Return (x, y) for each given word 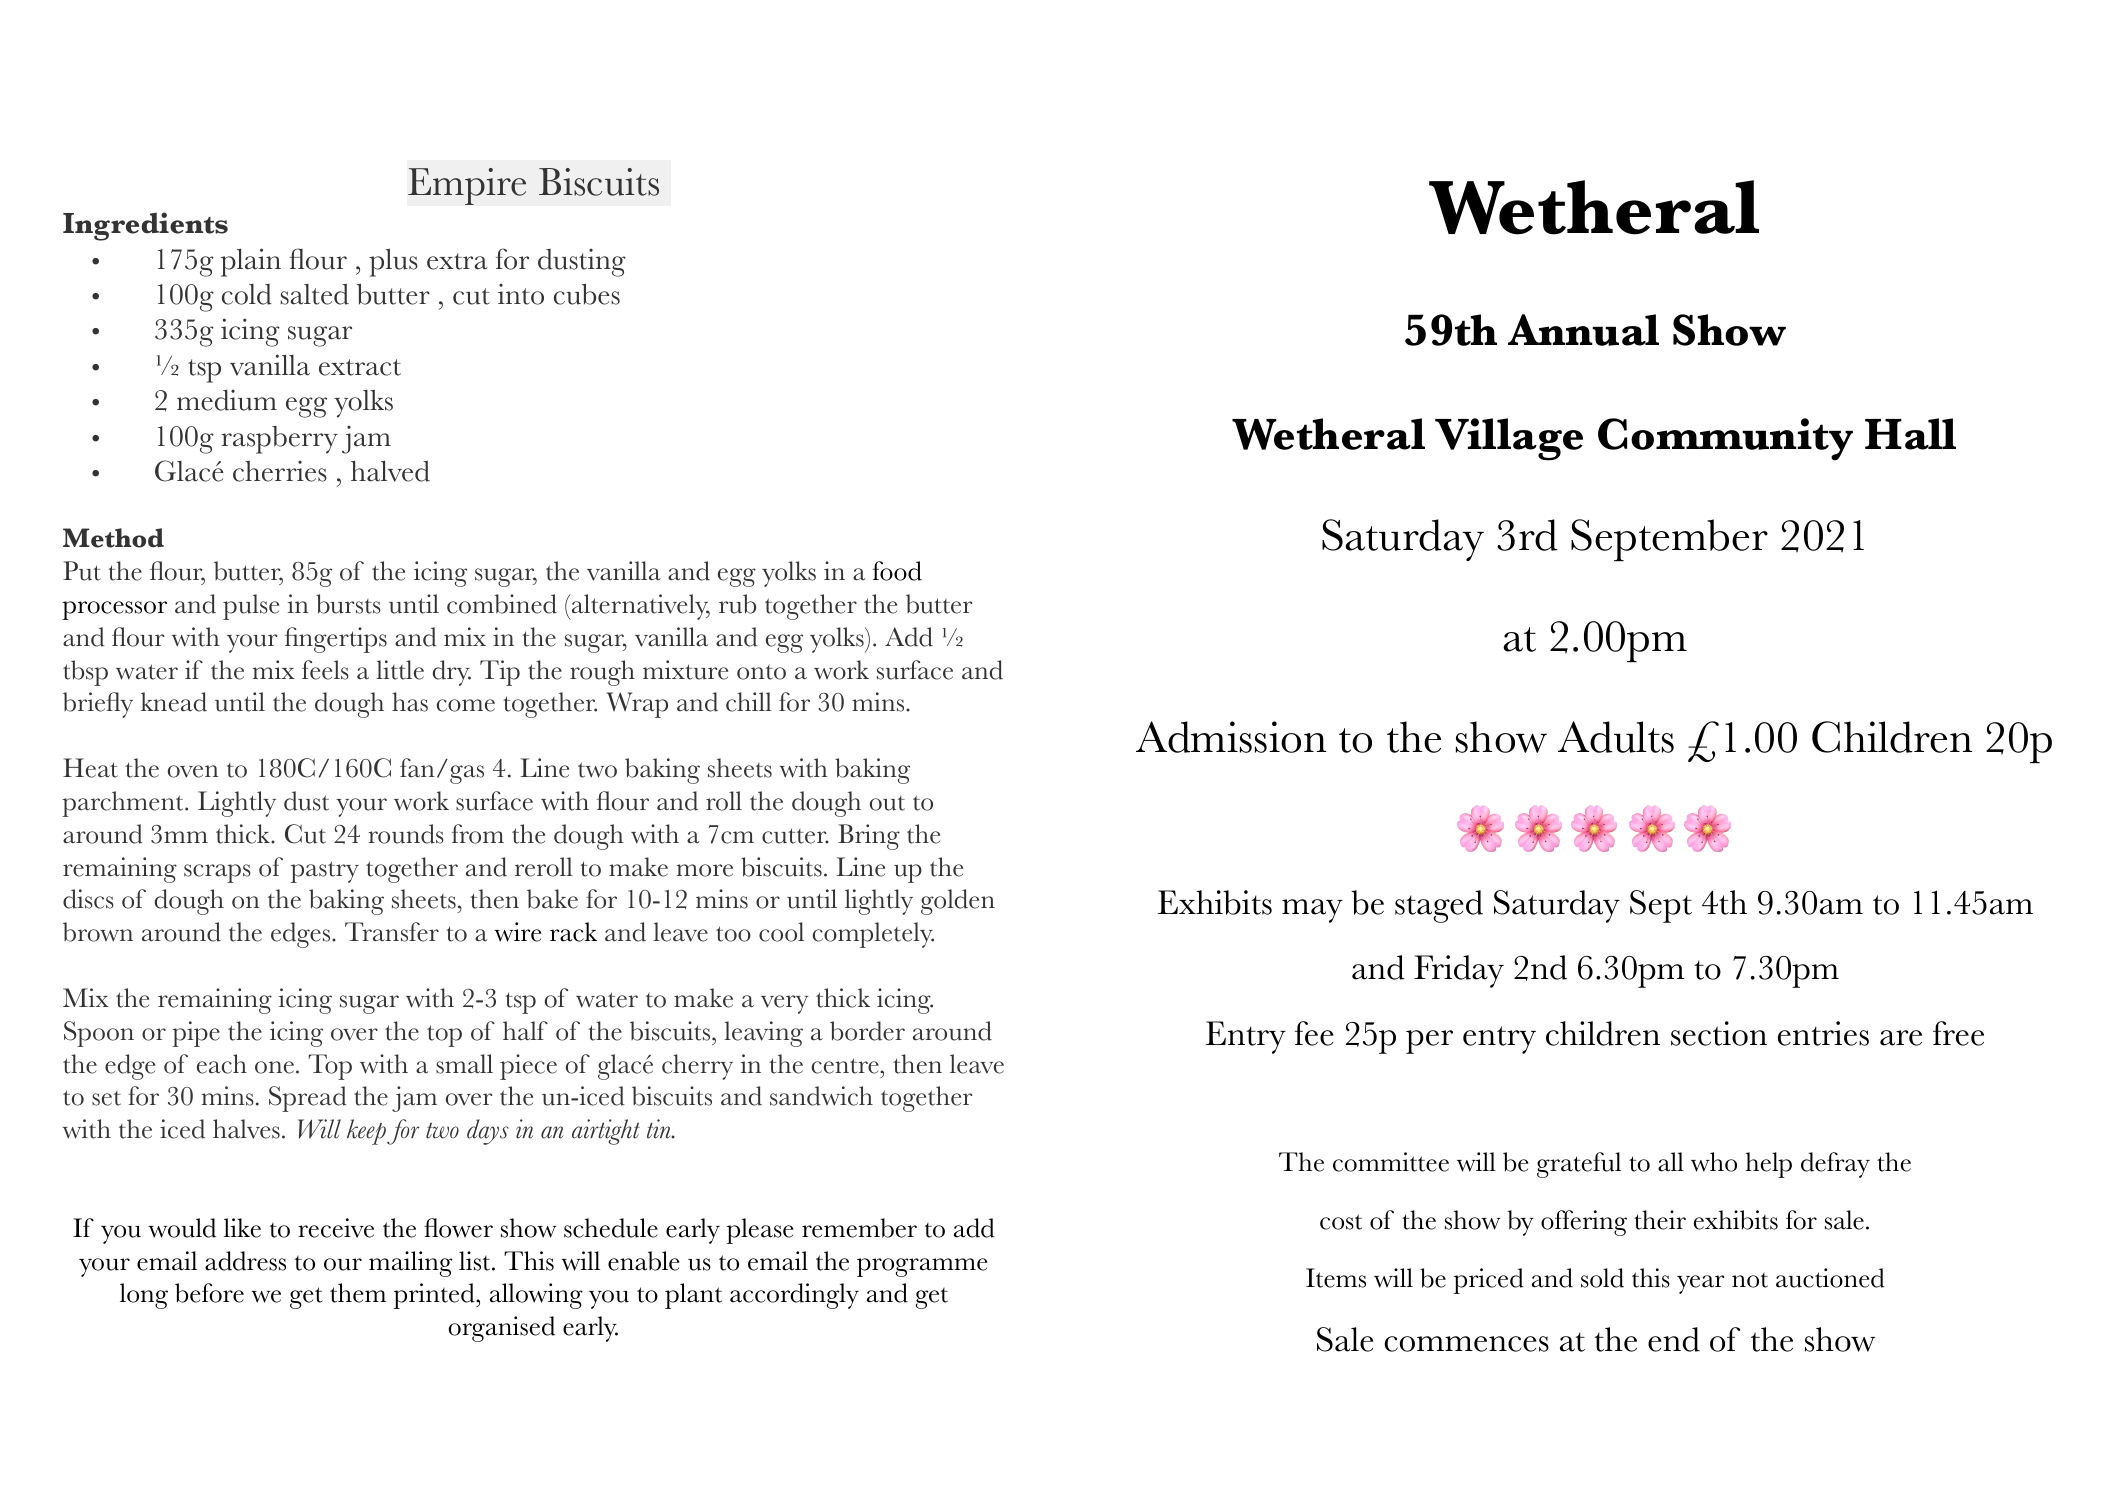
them (358, 1293)
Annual (1583, 330)
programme (922, 1267)
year (1701, 1284)
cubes (587, 294)
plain (251, 262)
